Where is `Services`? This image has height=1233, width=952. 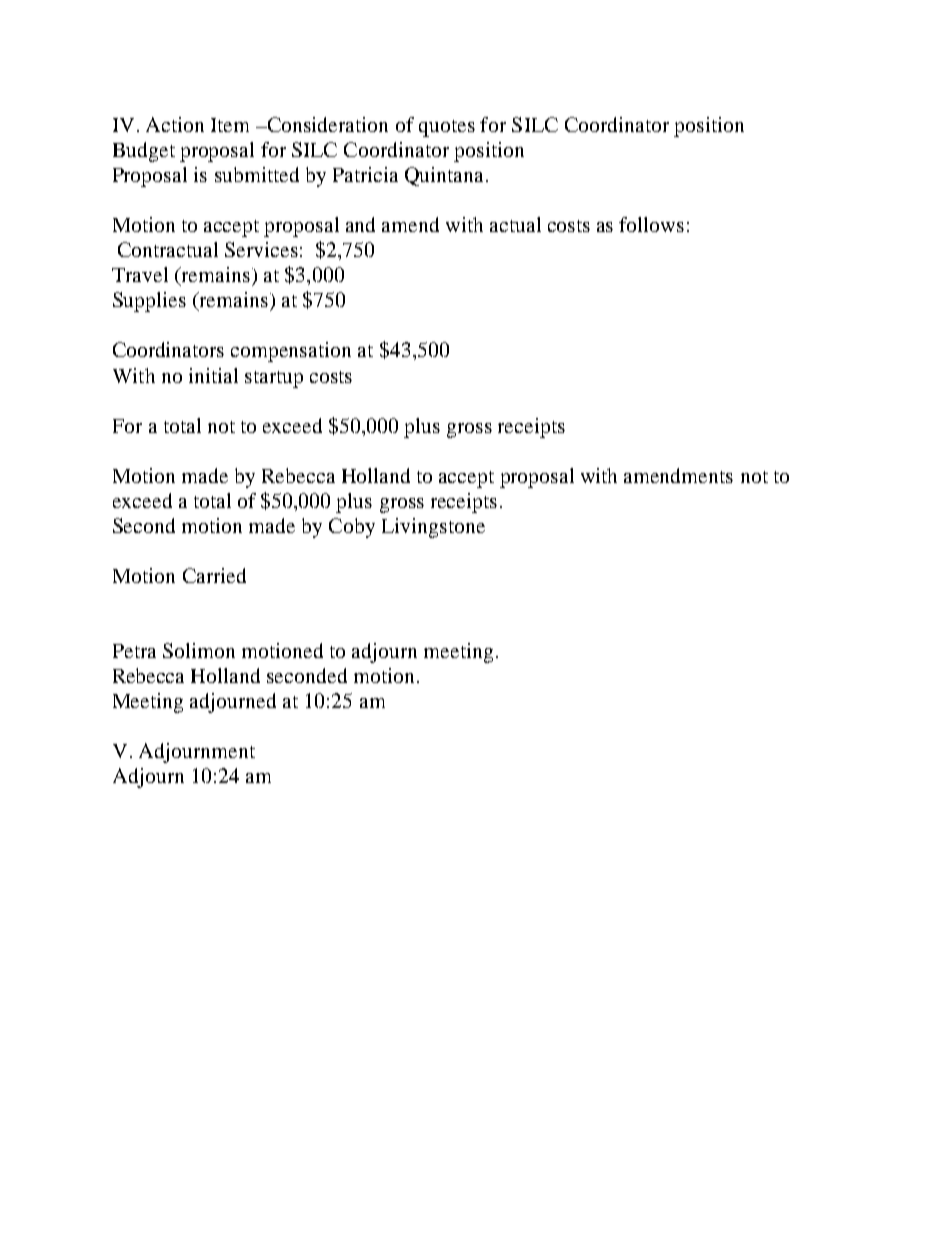
Services is located at coordinates (261, 249).
